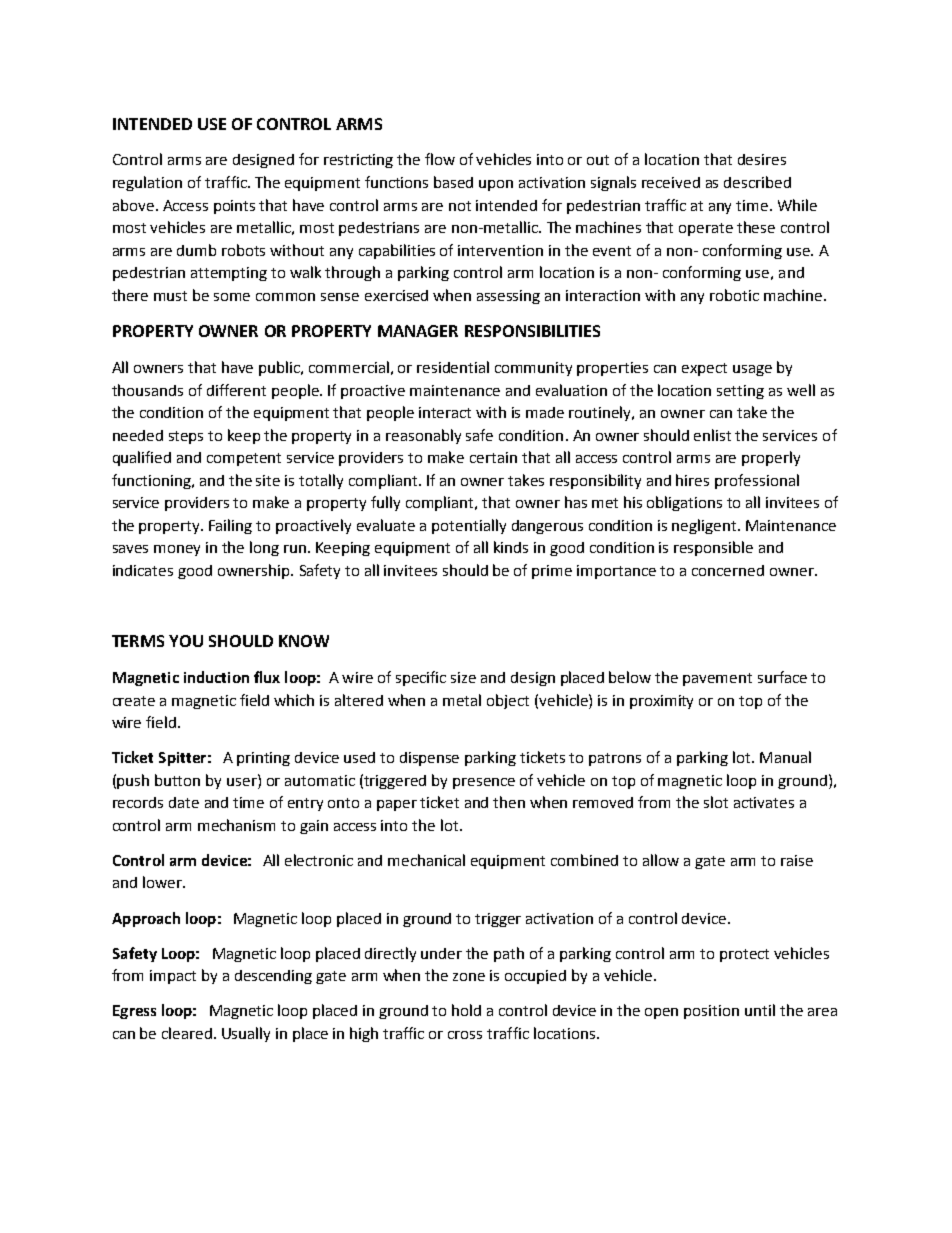 The width and height of the document is (952, 1233). I want to click on object, so click(508, 701).
